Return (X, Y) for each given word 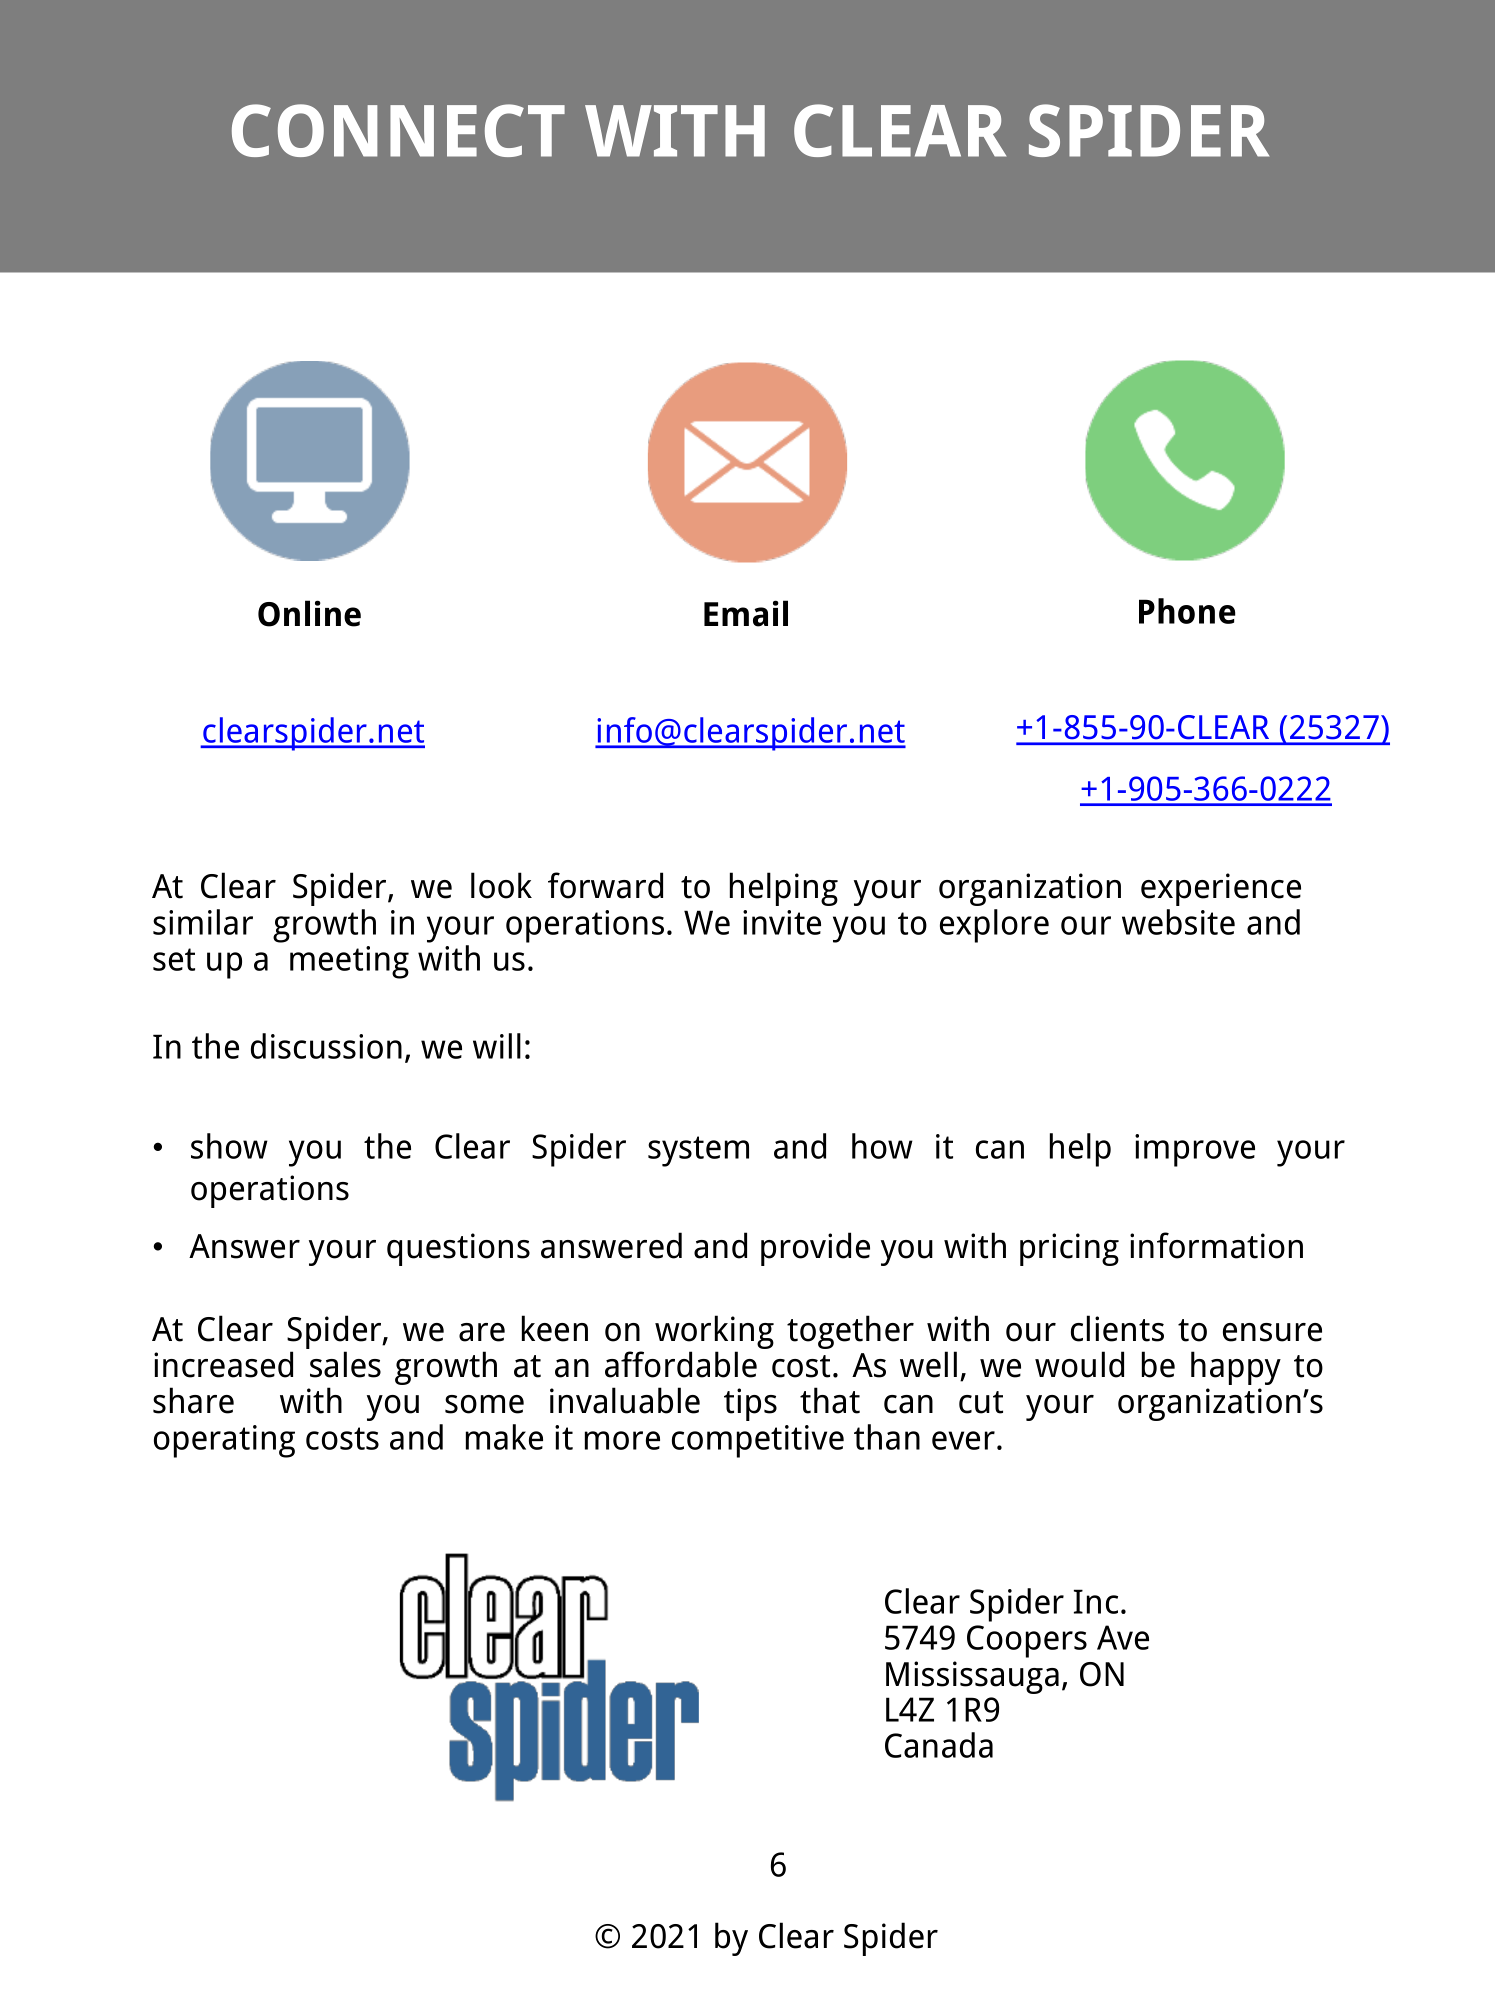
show (229, 1146)
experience (1221, 889)
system (698, 1151)
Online (309, 613)
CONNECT (398, 130)
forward (605, 885)
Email (746, 613)
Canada (939, 1745)
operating (224, 1441)
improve (1195, 1150)
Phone (1187, 611)
